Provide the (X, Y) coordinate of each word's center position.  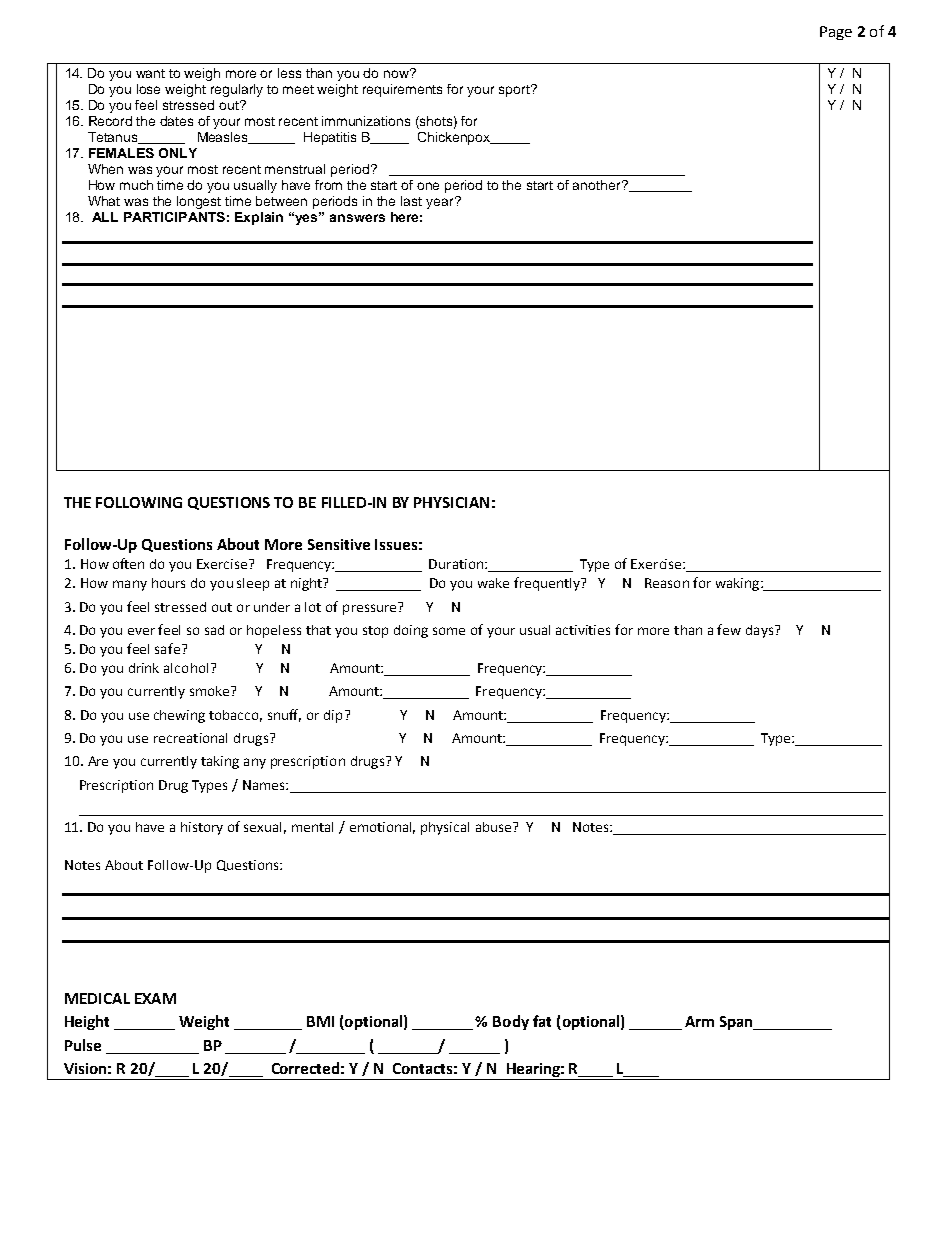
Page (836, 33)
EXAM (155, 998)
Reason (667, 583)
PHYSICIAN (451, 502)
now (398, 73)
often (128, 563)
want (150, 73)
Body (511, 1022)
